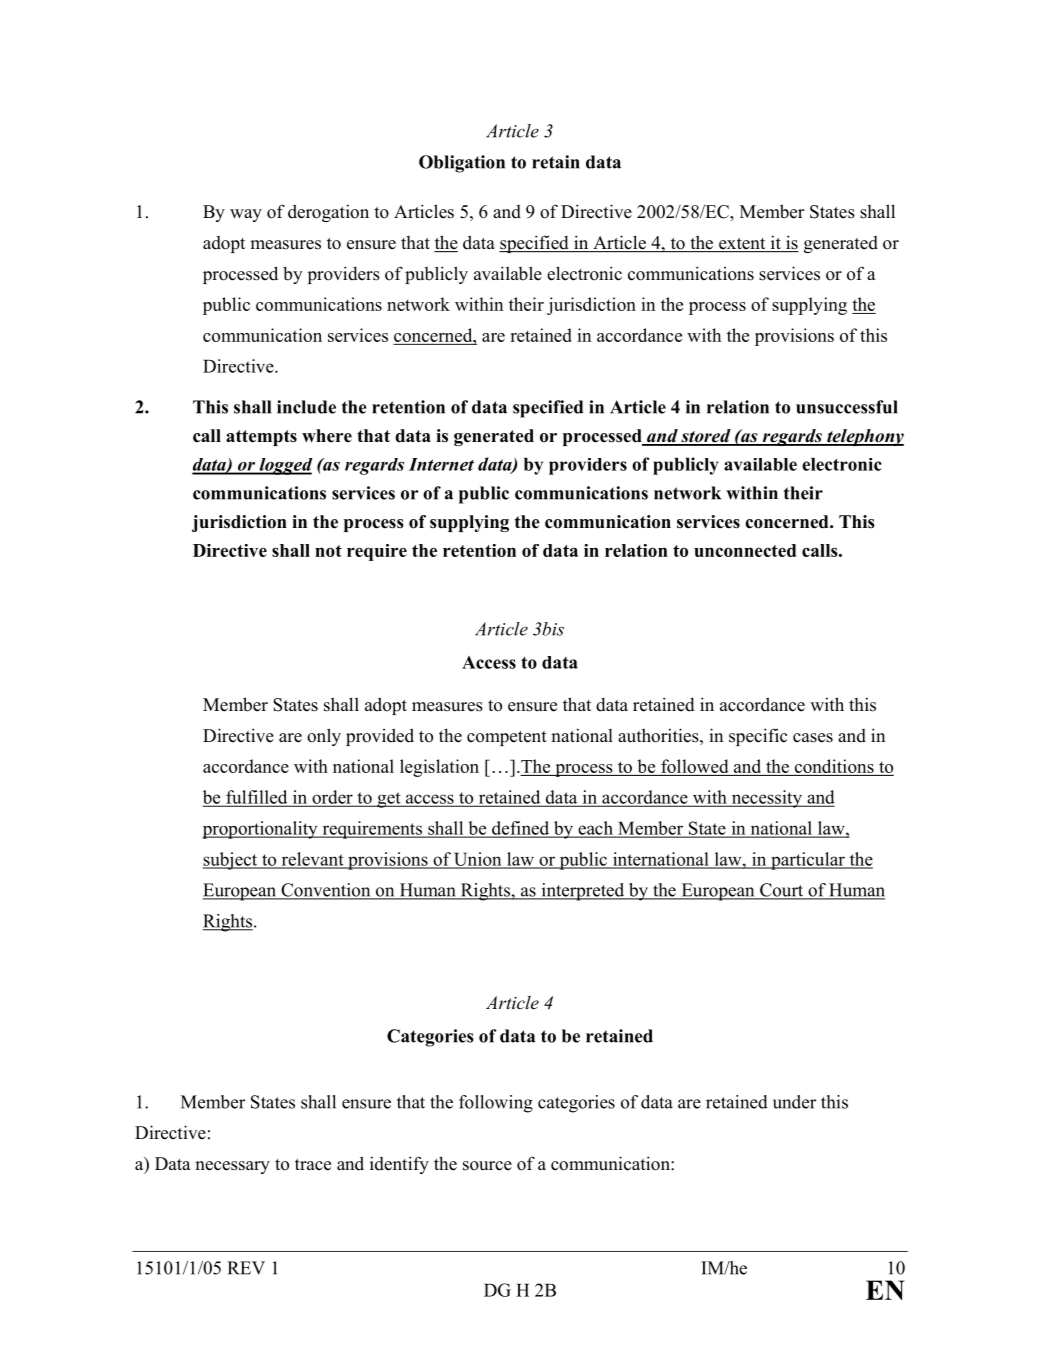 Image resolution: width=1040 pixels, height=1346 pixels. Describe the element at coordinates (462, 164) in the screenshot. I see `Obligation` at that location.
